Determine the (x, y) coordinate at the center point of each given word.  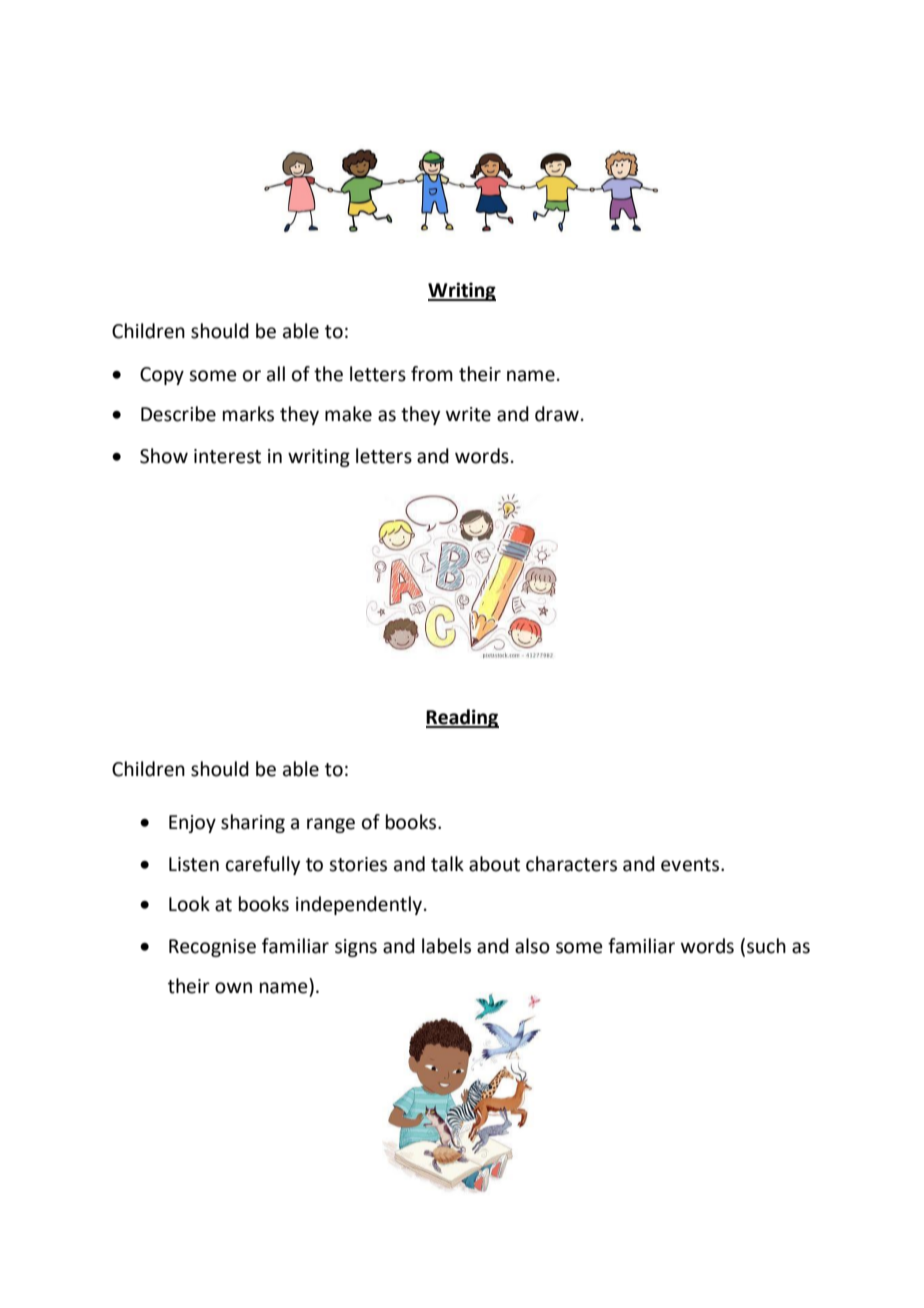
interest (227, 456)
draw (557, 414)
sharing (253, 823)
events (691, 865)
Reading (462, 718)
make (348, 414)
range (331, 825)
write (468, 414)
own (233, 988)
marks (248, 414)
